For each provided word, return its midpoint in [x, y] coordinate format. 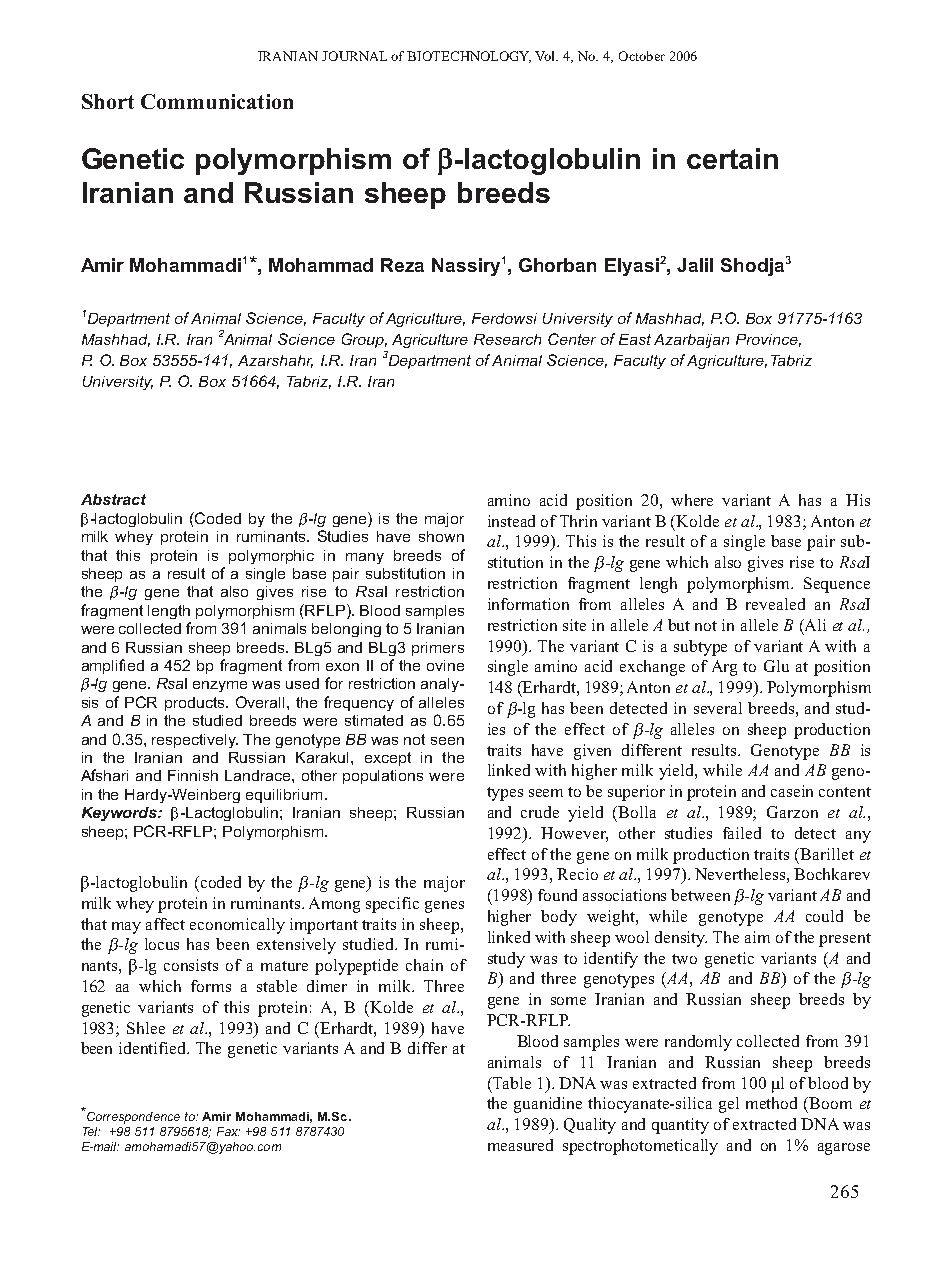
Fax [228, 1131]
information [528, 604]
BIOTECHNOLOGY [469, 57]
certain [732, 158]
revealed [775, 604]
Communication [217, 101]
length [169, 612]
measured [520, 1145]
